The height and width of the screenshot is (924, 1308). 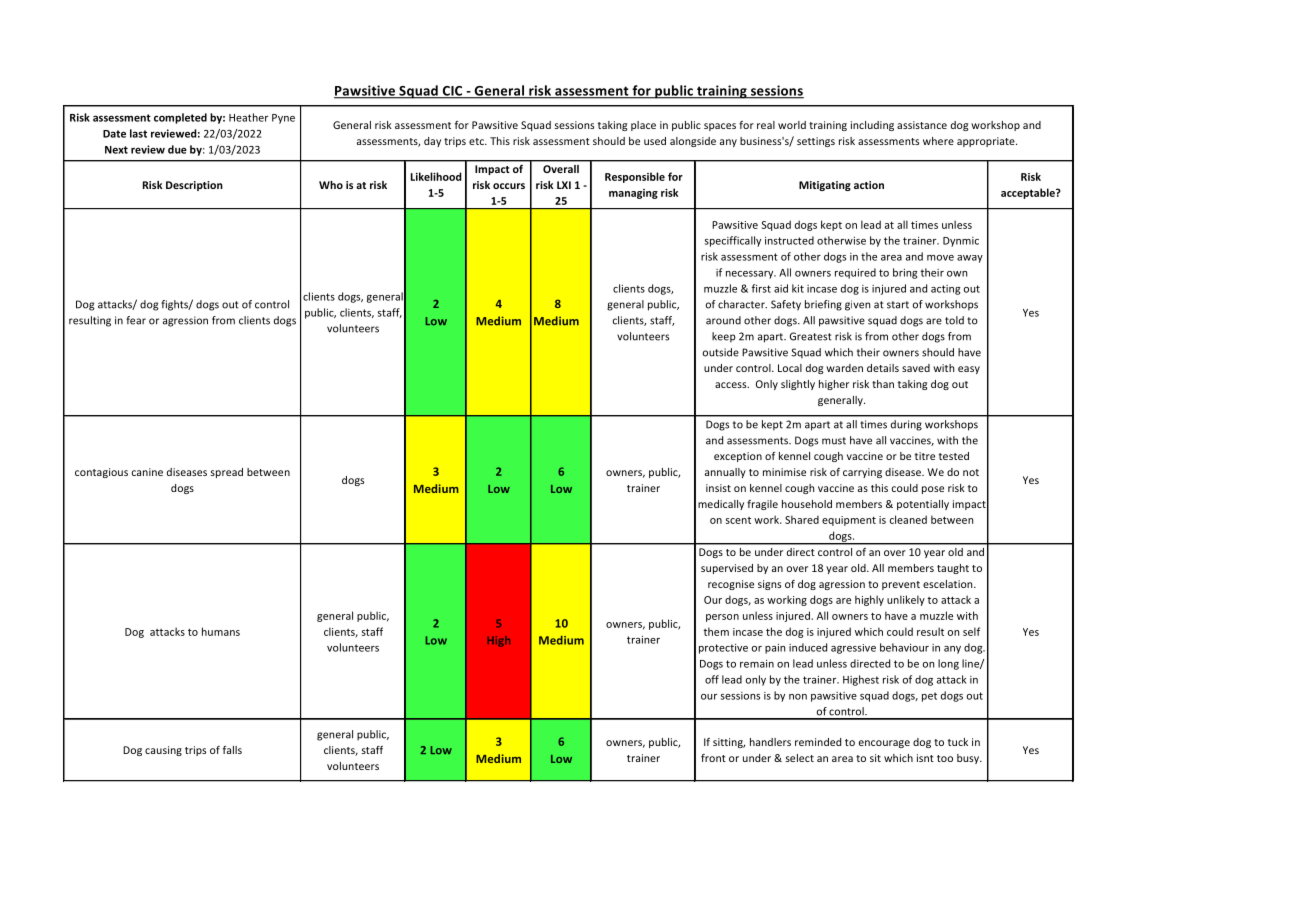 I want to click on cleaned, so click(x=908, y=519).
